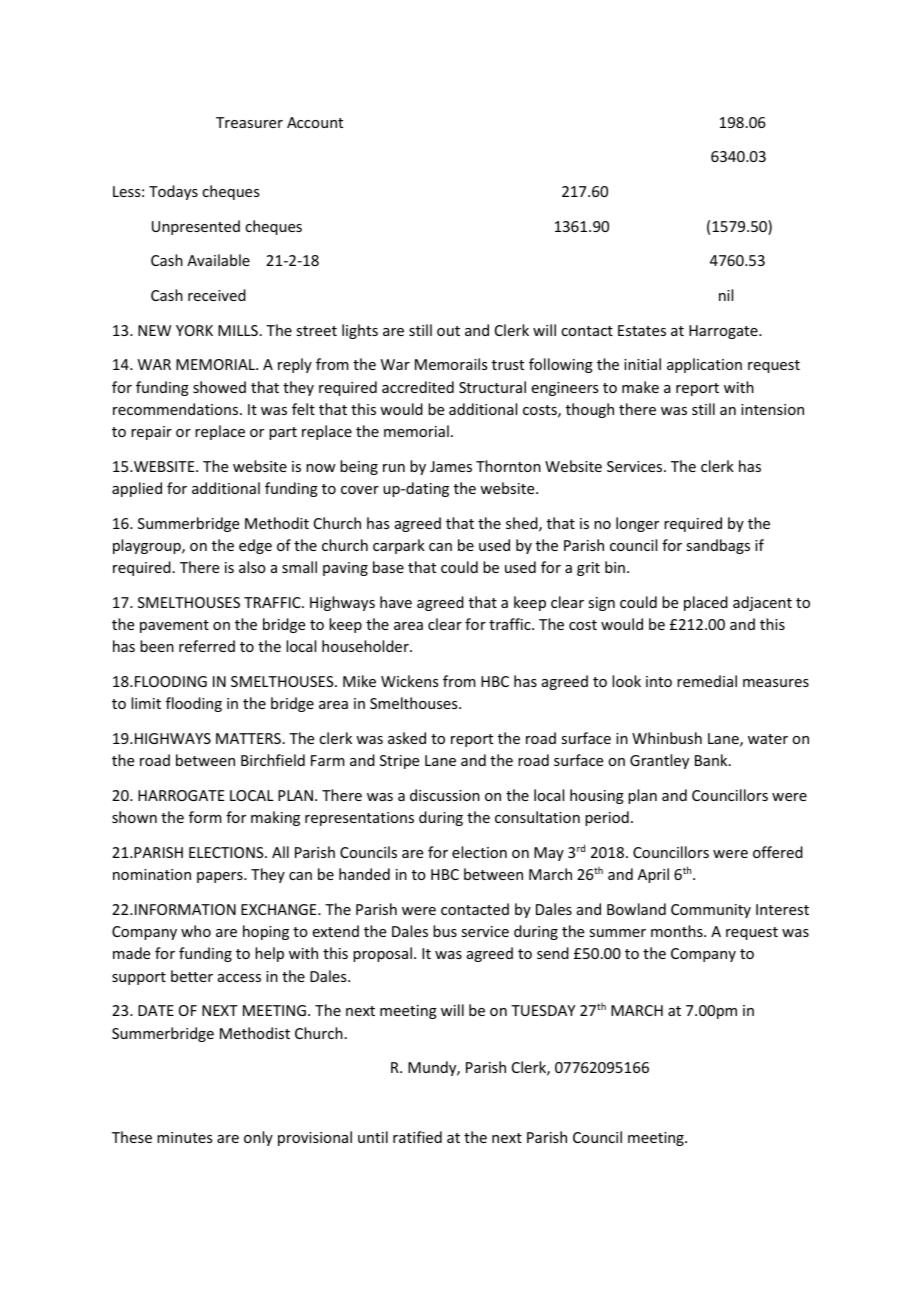 This document has width=924, height=1308. What do you see at coordinates (637, 524) in the document?
I see `longer` at bounding box center [637, 524].
